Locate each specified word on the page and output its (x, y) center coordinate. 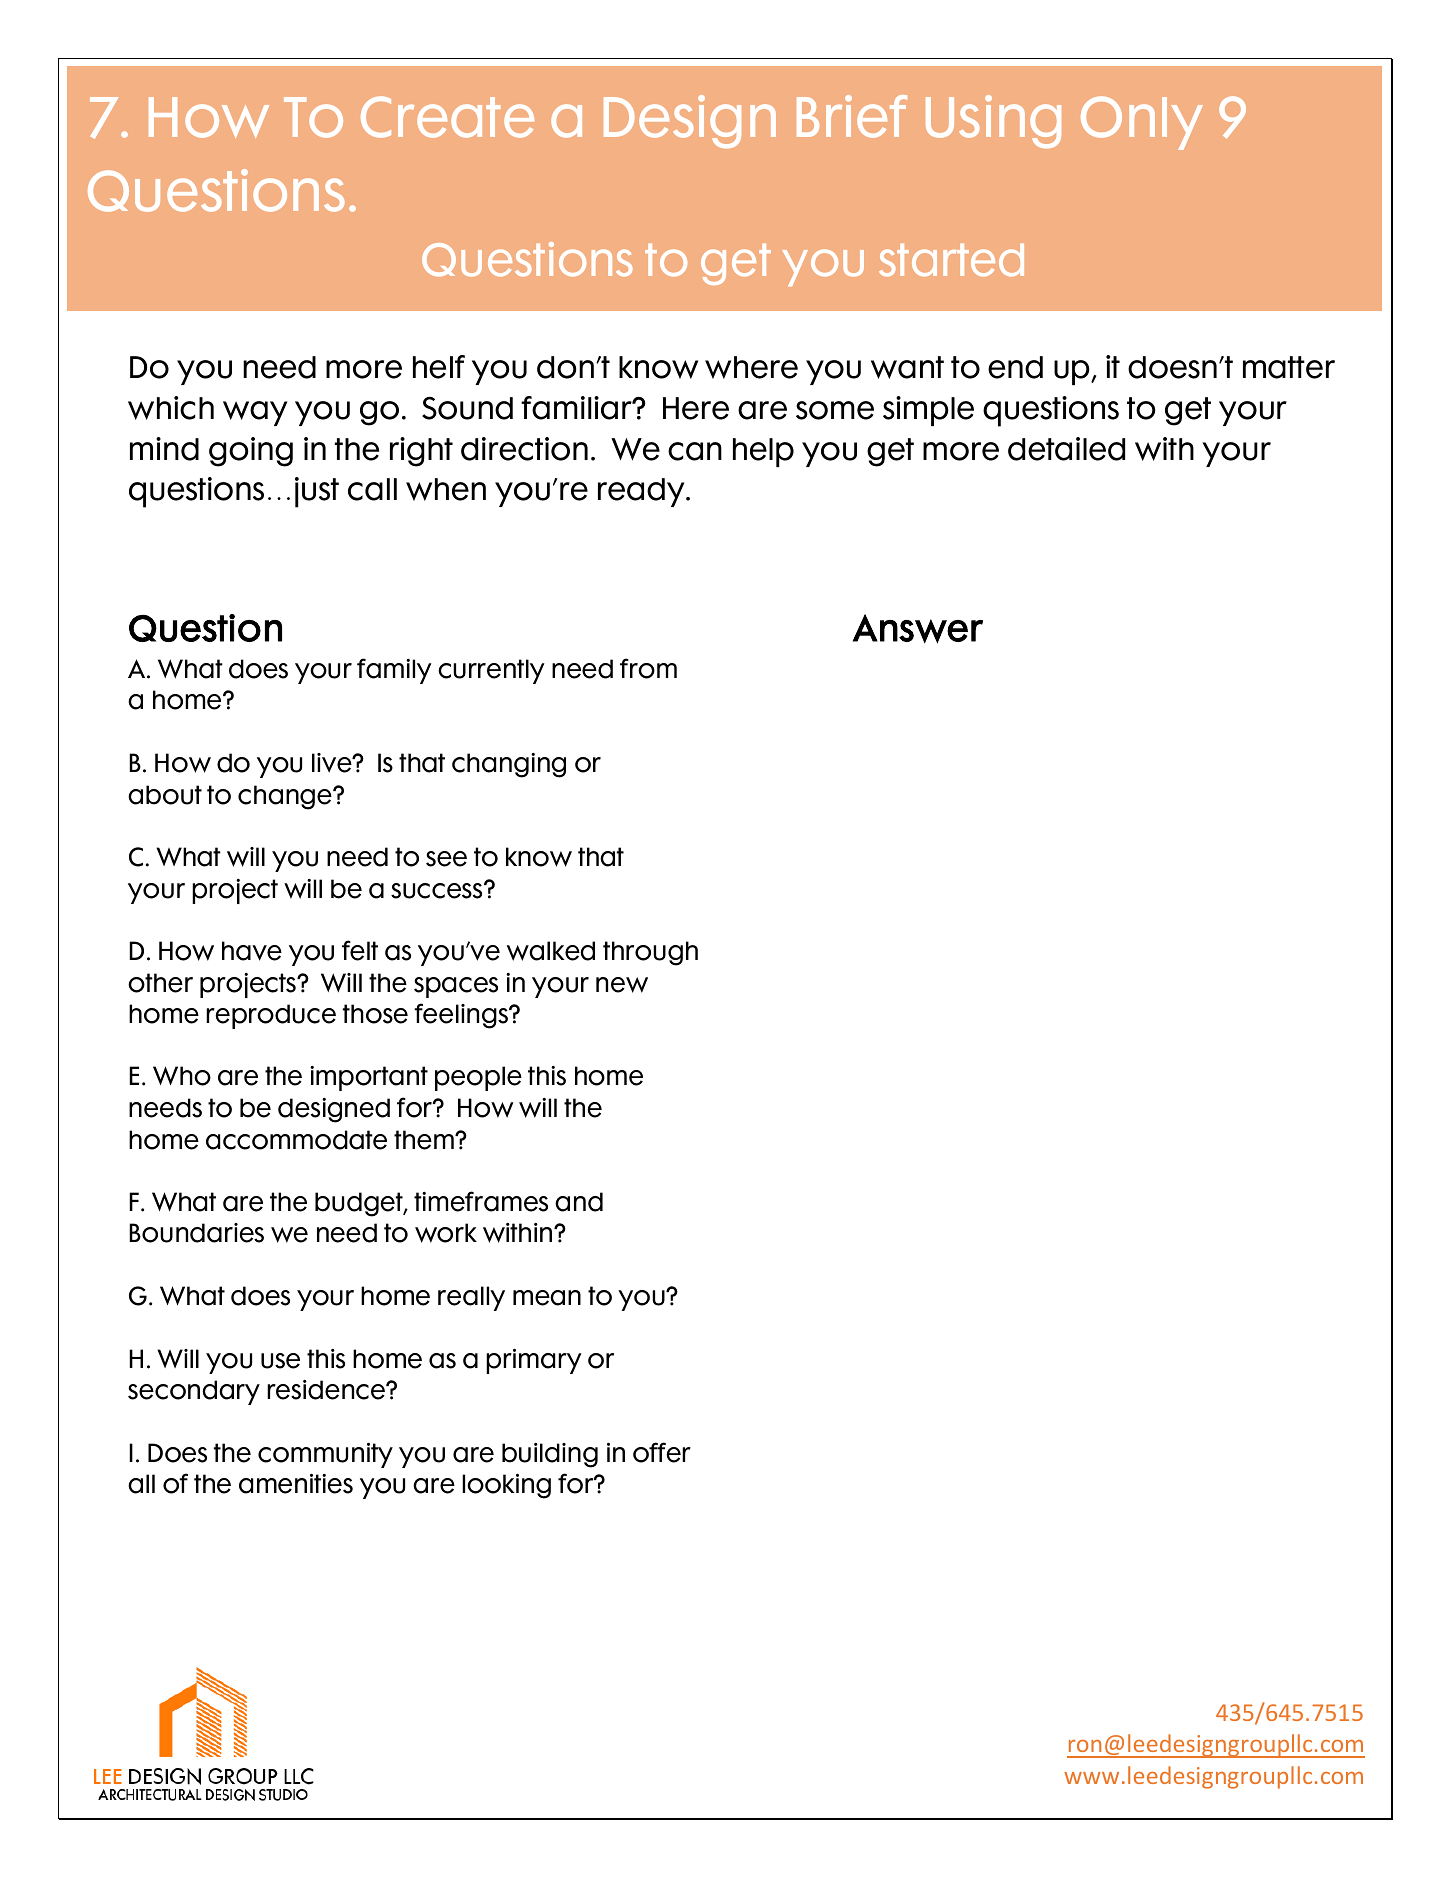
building (550, 1455)
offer (662, 1452)
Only (1142, 123)
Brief (852, 116)
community (325, 1455)
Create (447, 117)
